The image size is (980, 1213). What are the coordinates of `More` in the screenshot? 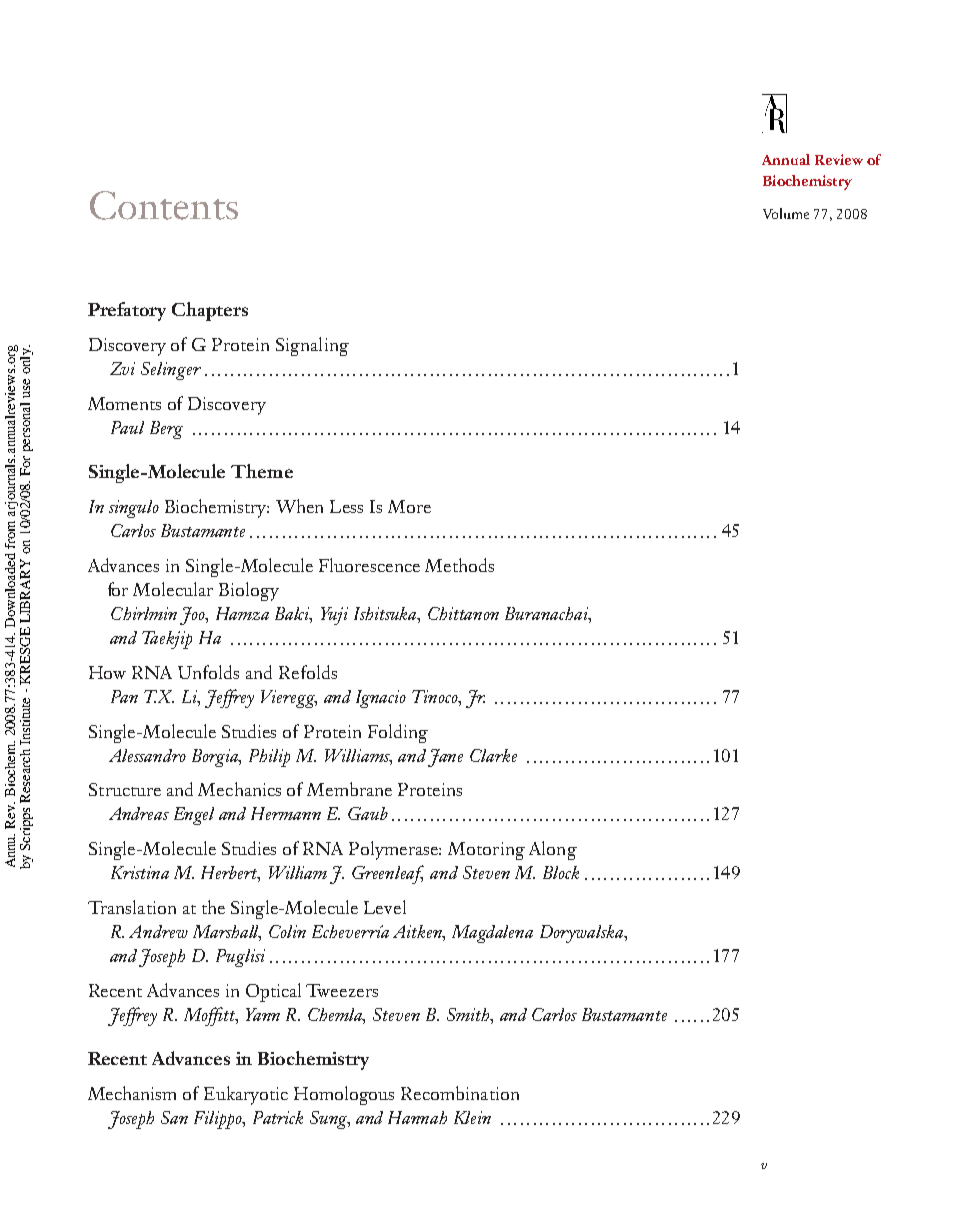 It's located at (409, 506).
